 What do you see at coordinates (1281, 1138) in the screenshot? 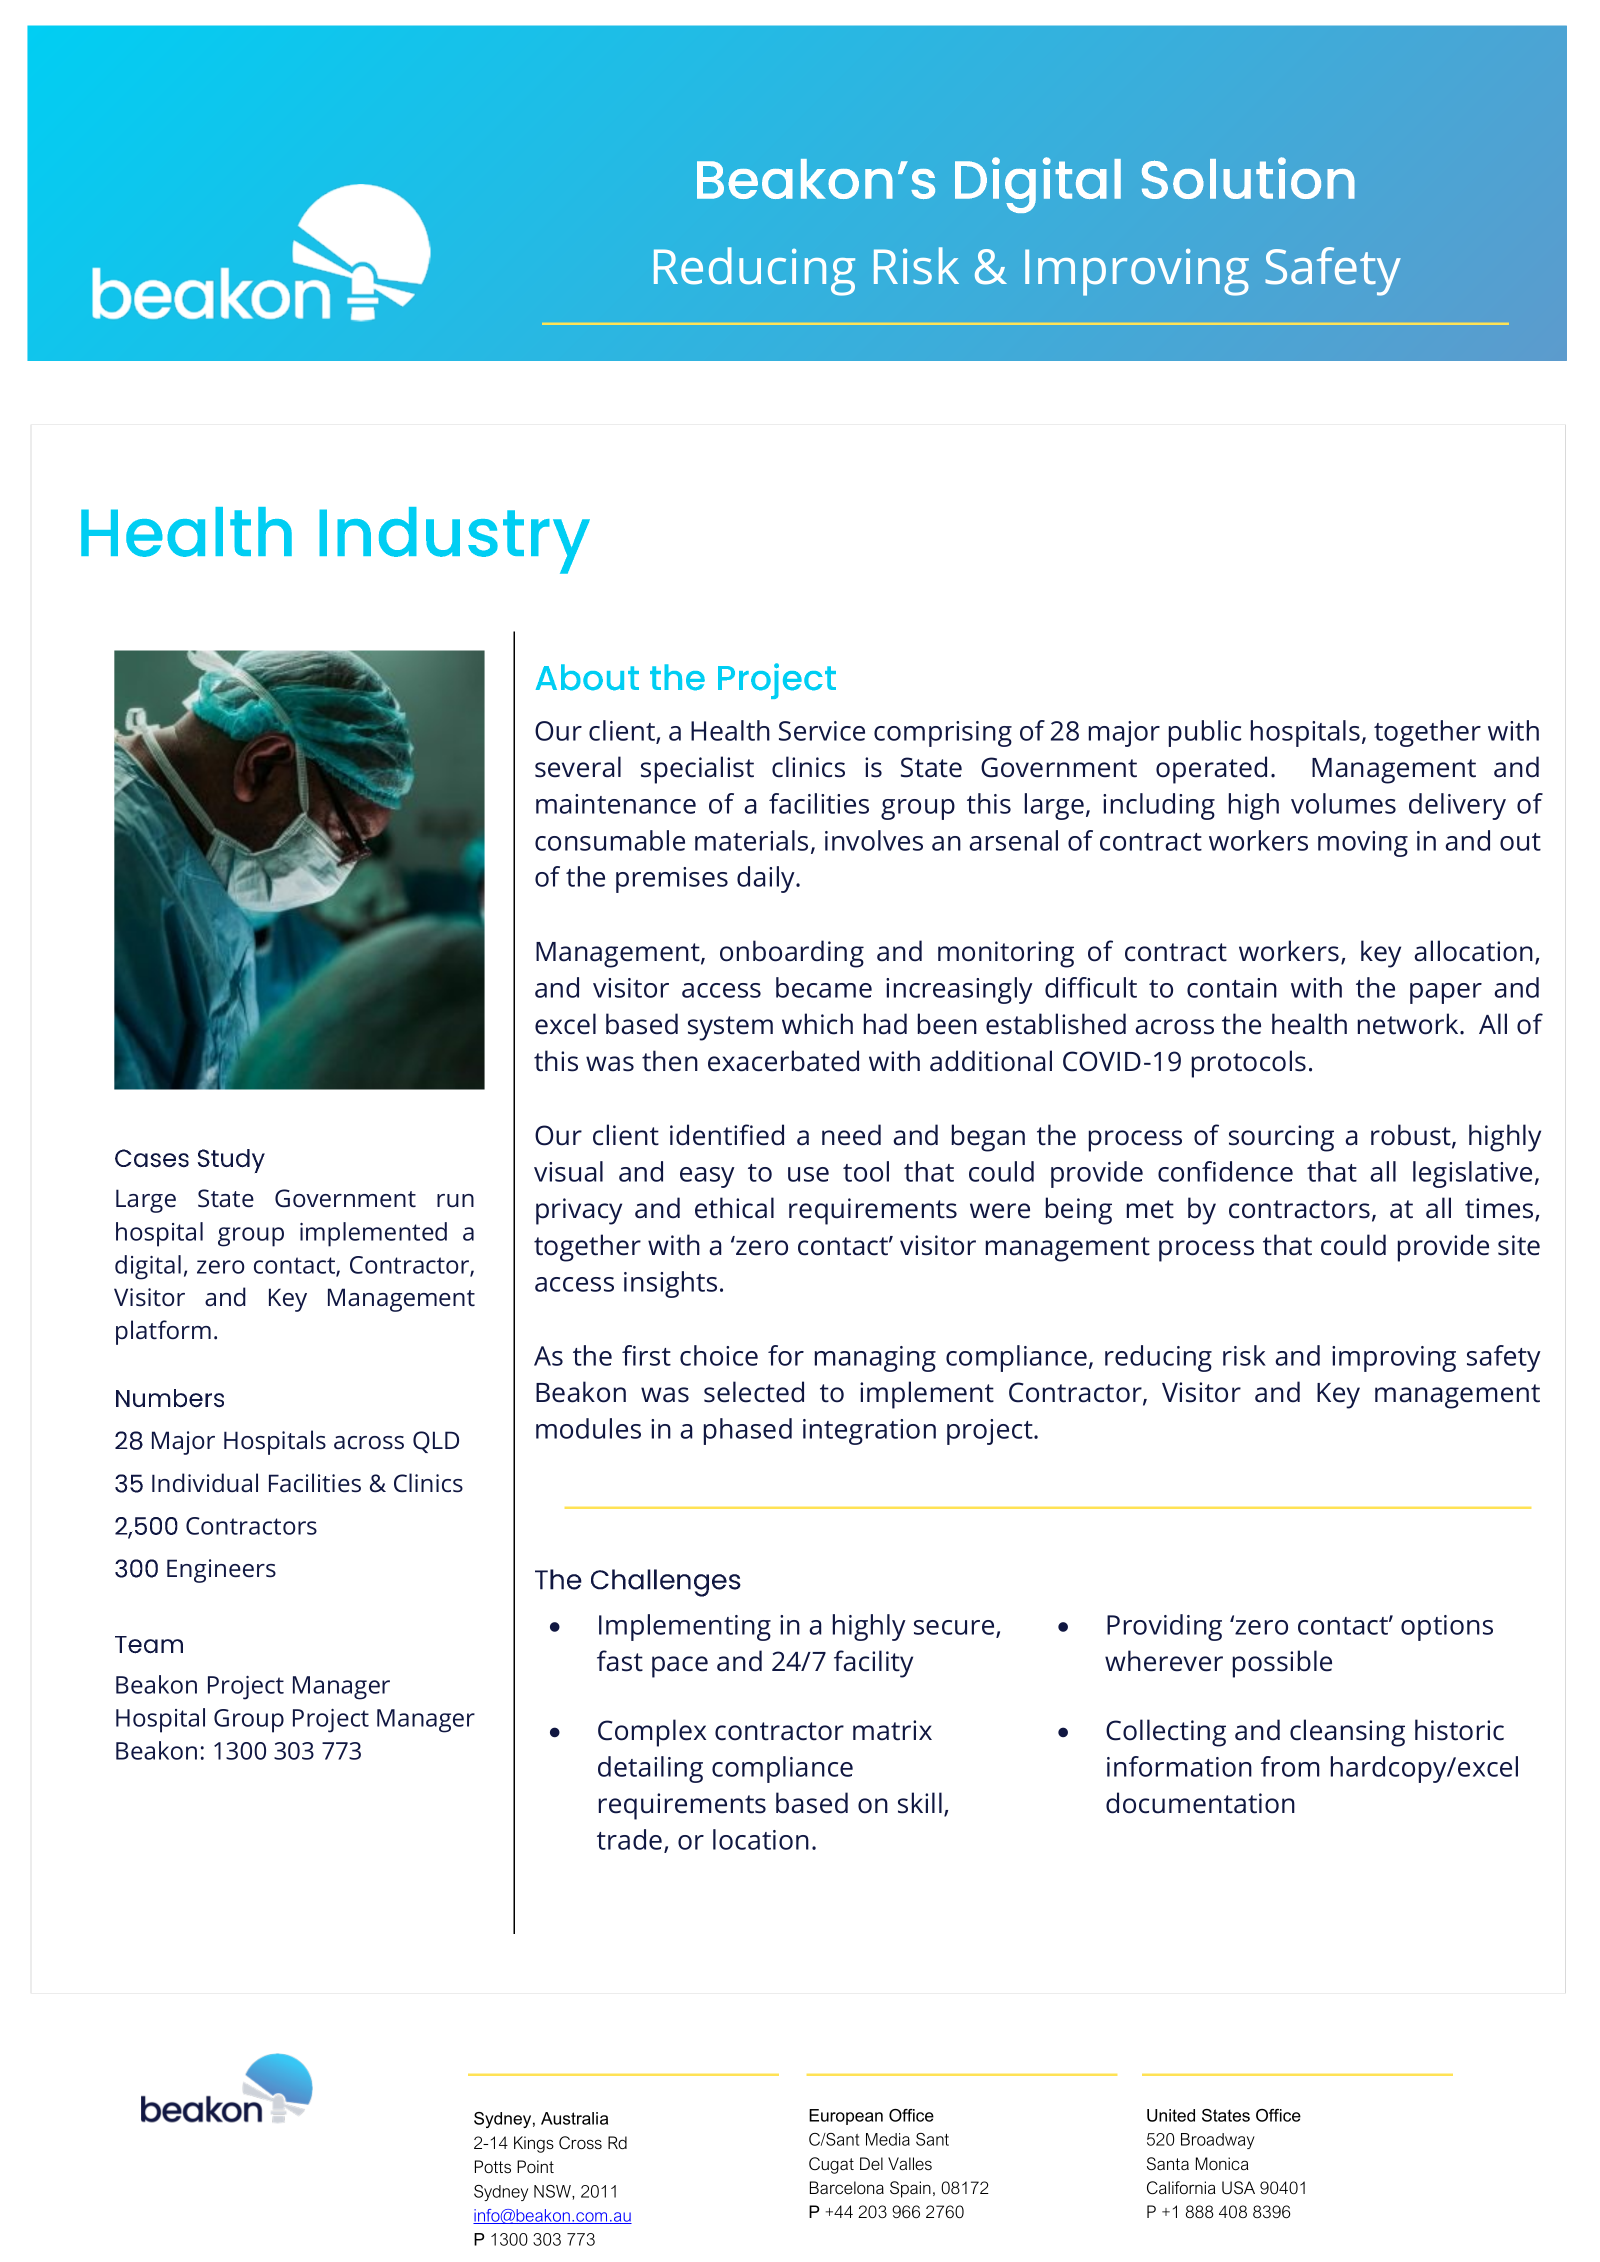
I see `sourcing` at bounding box center [1281, 1138].
